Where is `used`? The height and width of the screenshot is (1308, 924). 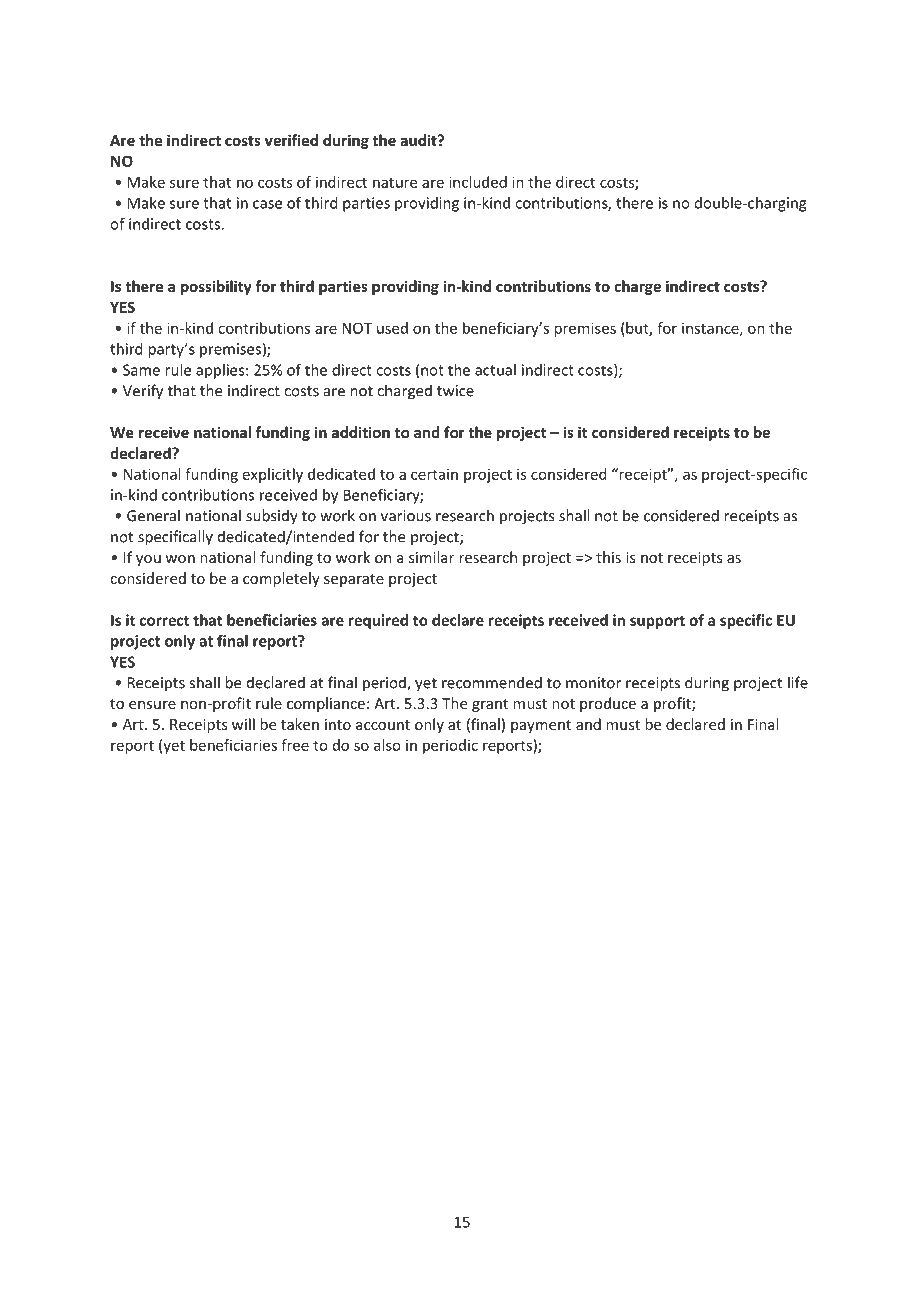 used is located at coordinates (392, 328).
